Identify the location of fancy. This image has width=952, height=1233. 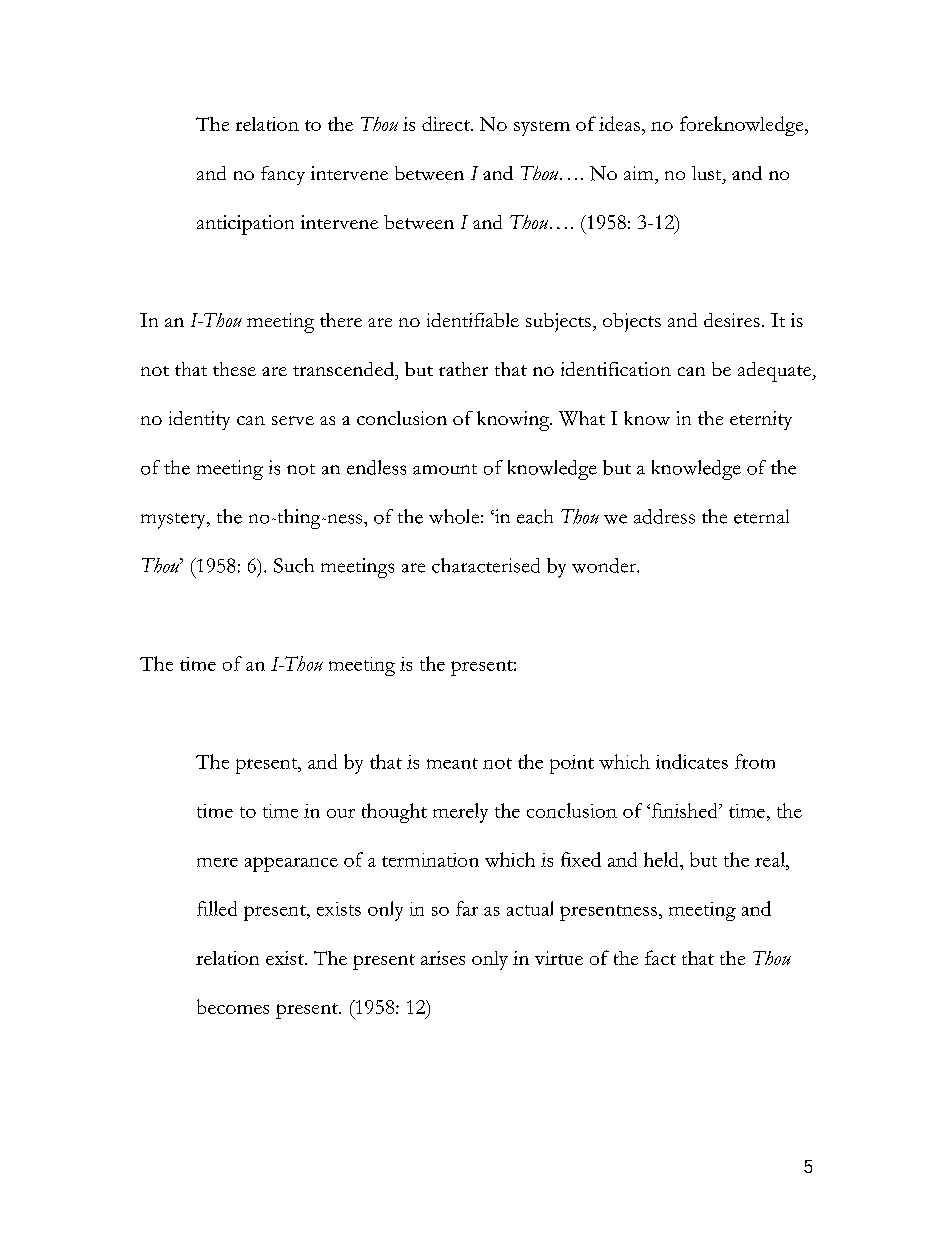
(283, 175).
